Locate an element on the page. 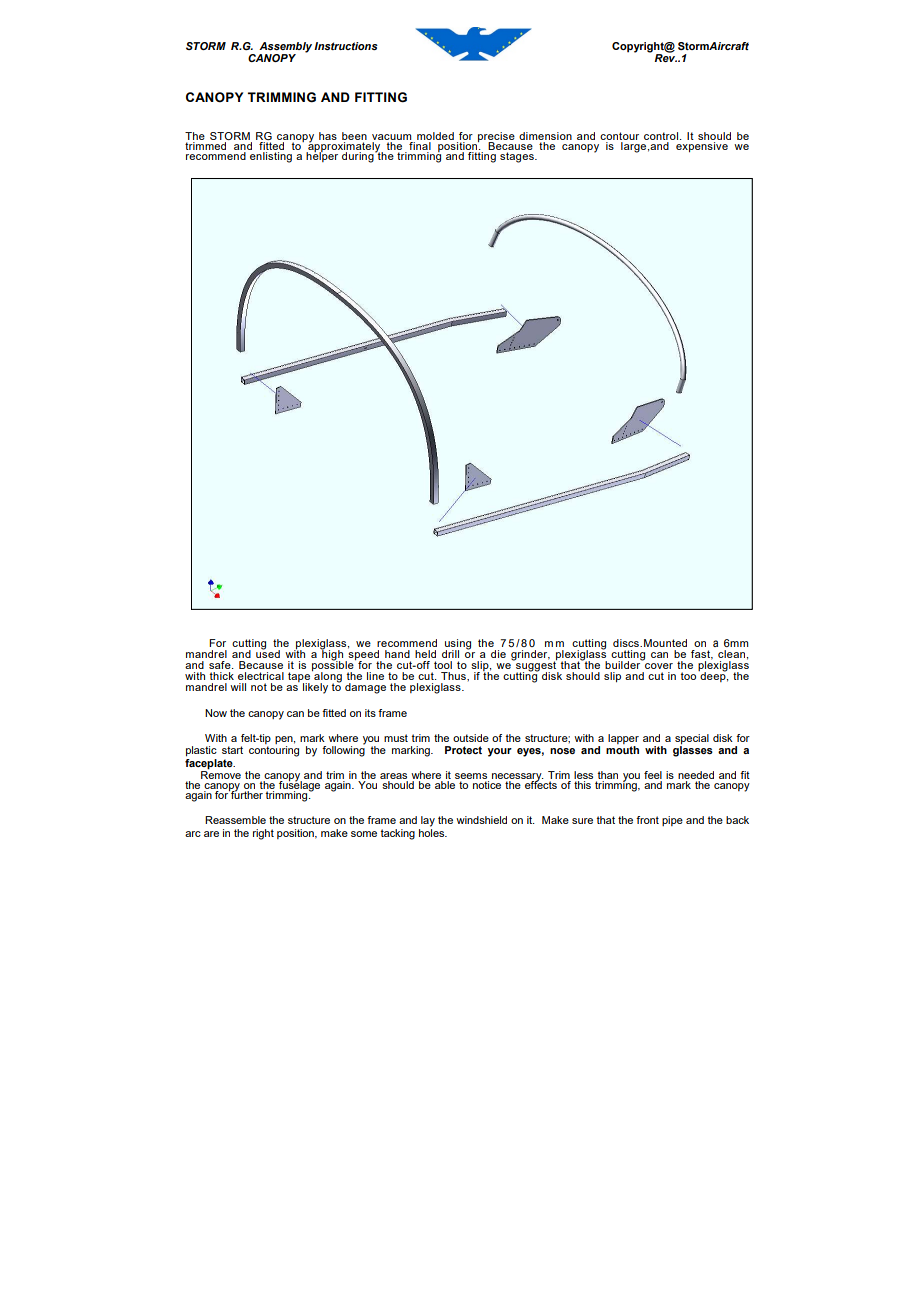 The width and height of the image is (924, 1308). using is located at coordinates (458, 645).
